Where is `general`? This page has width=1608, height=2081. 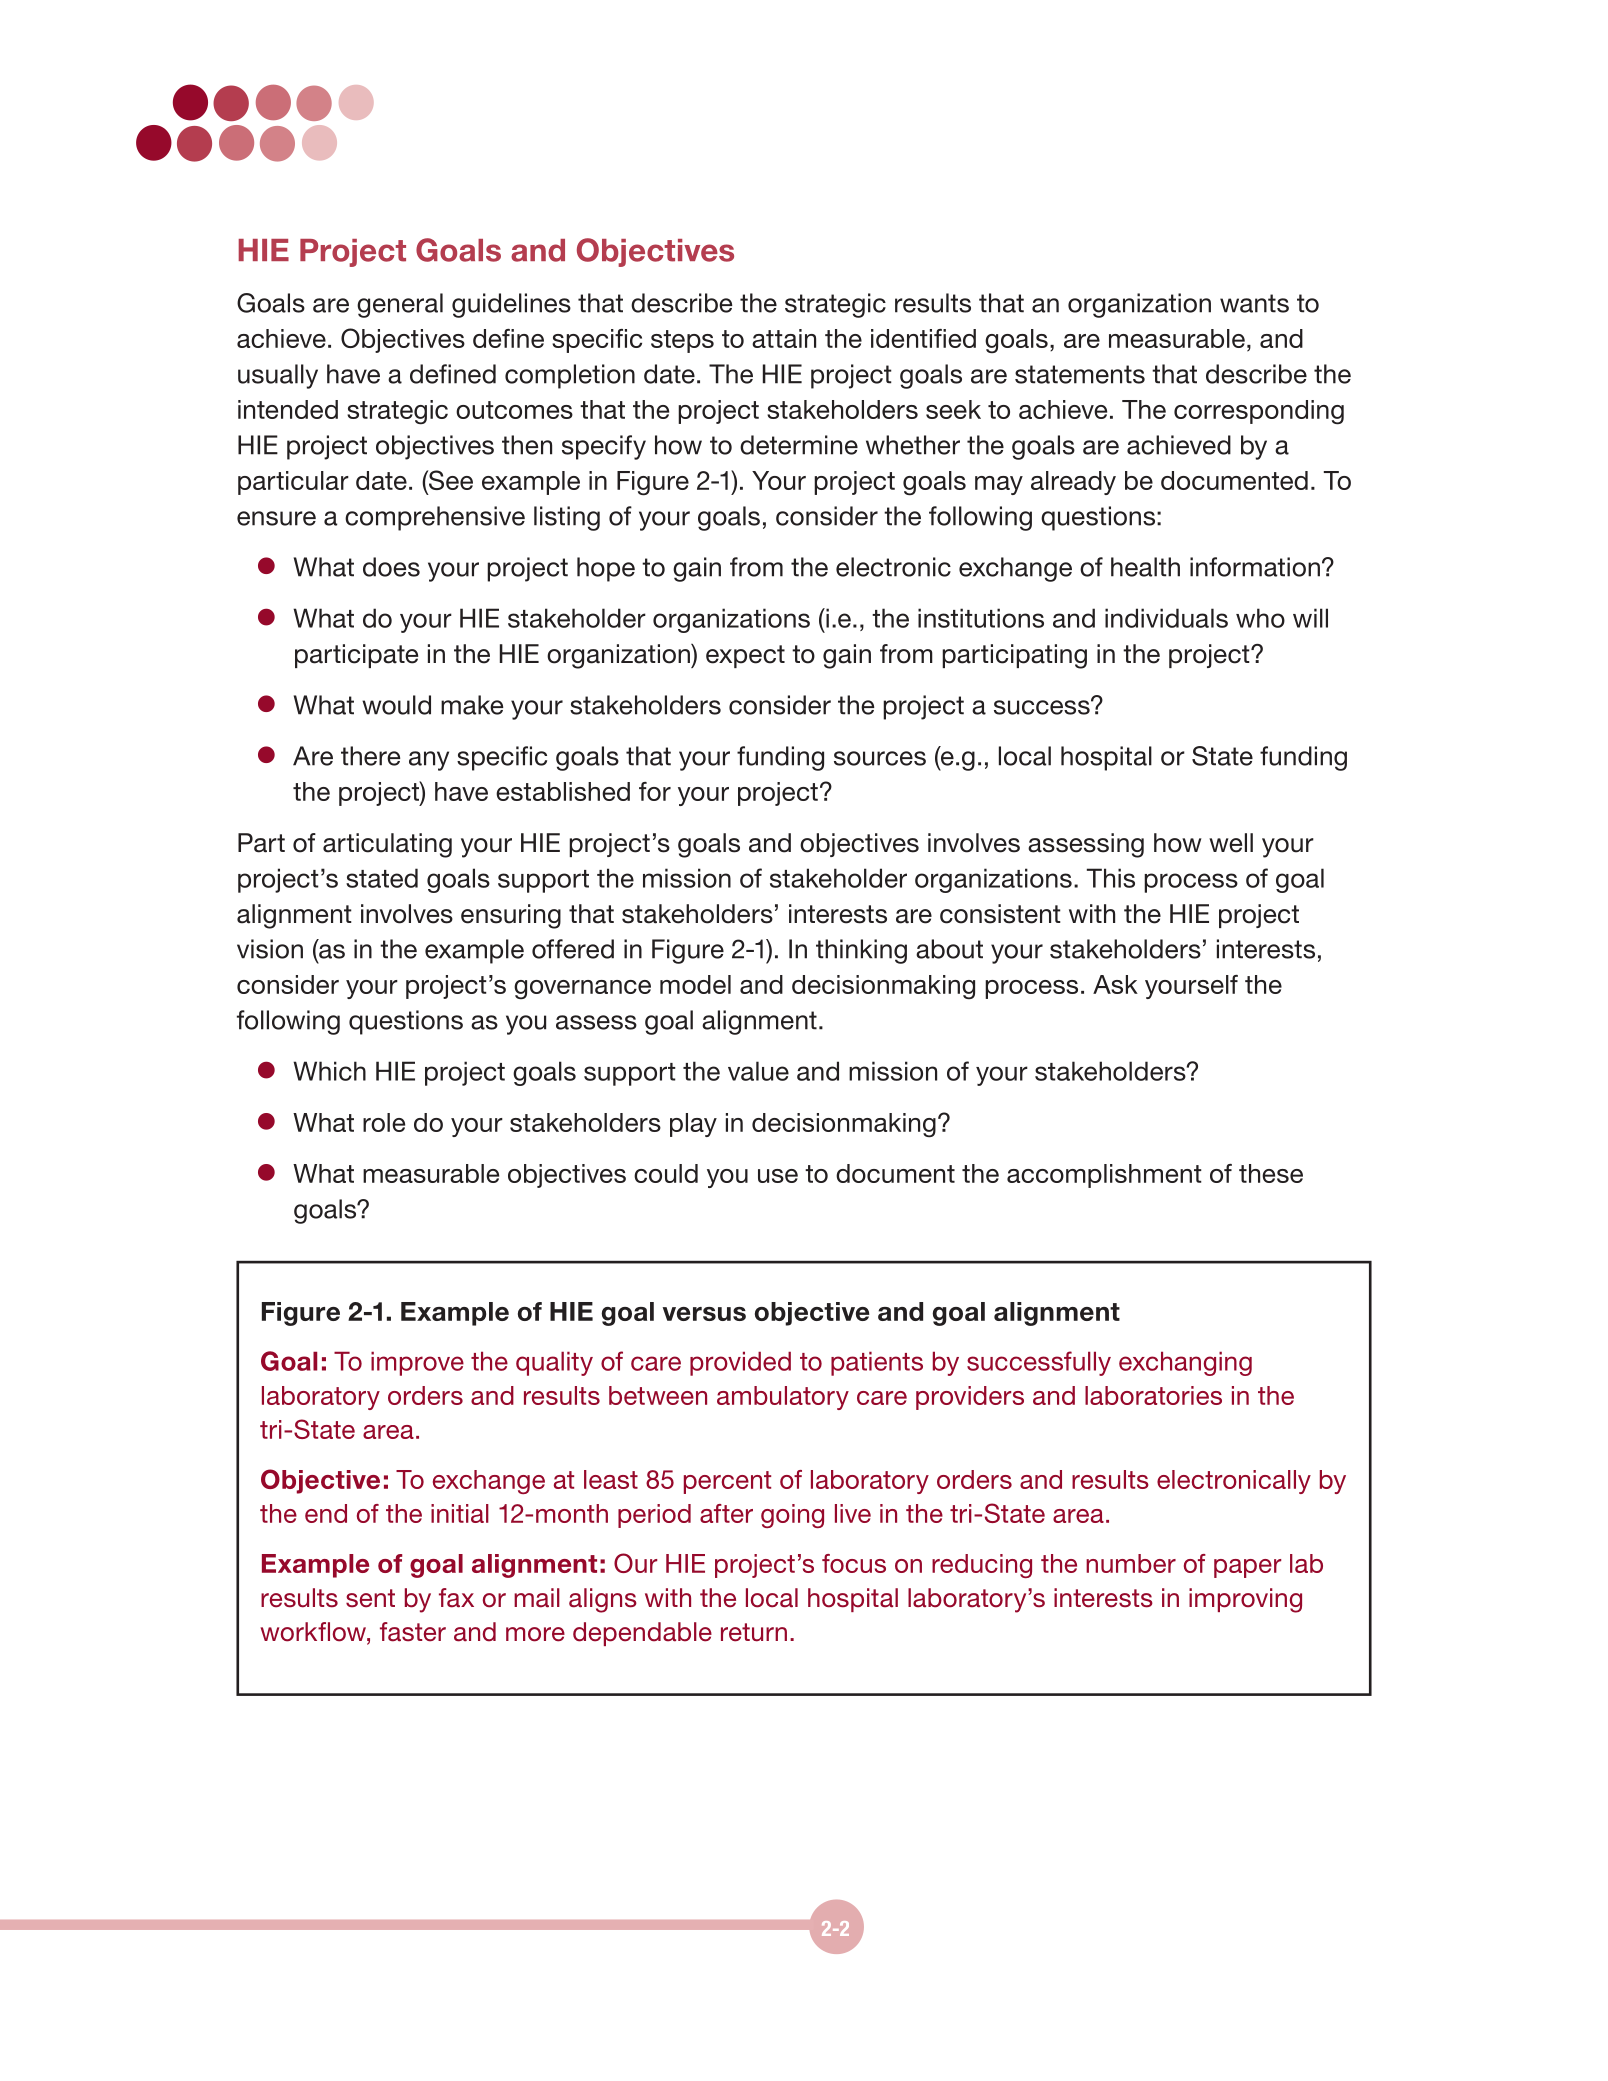 general is located at coordinates (400, 305).
